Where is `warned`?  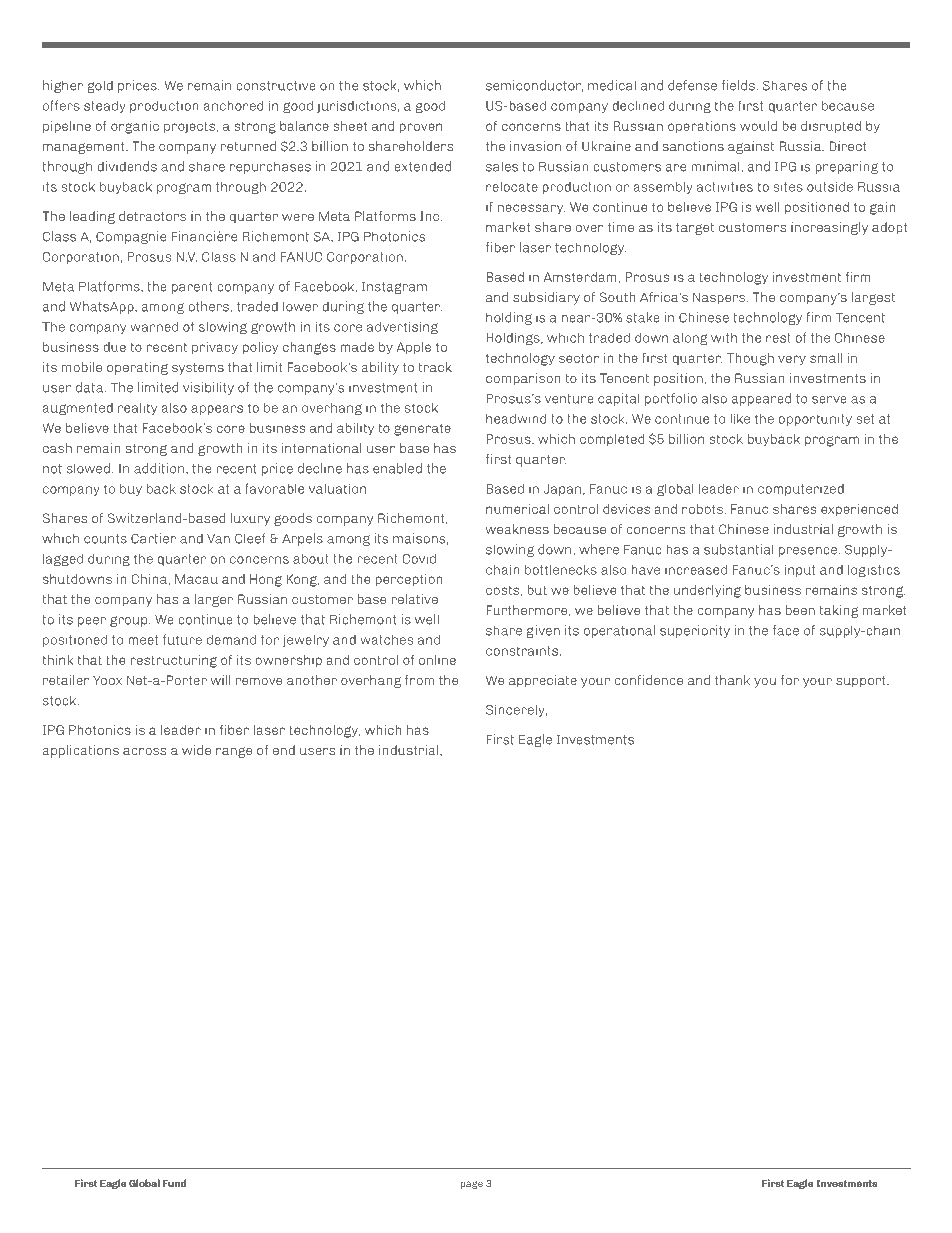
warned is located at coordinates (154, 326).
